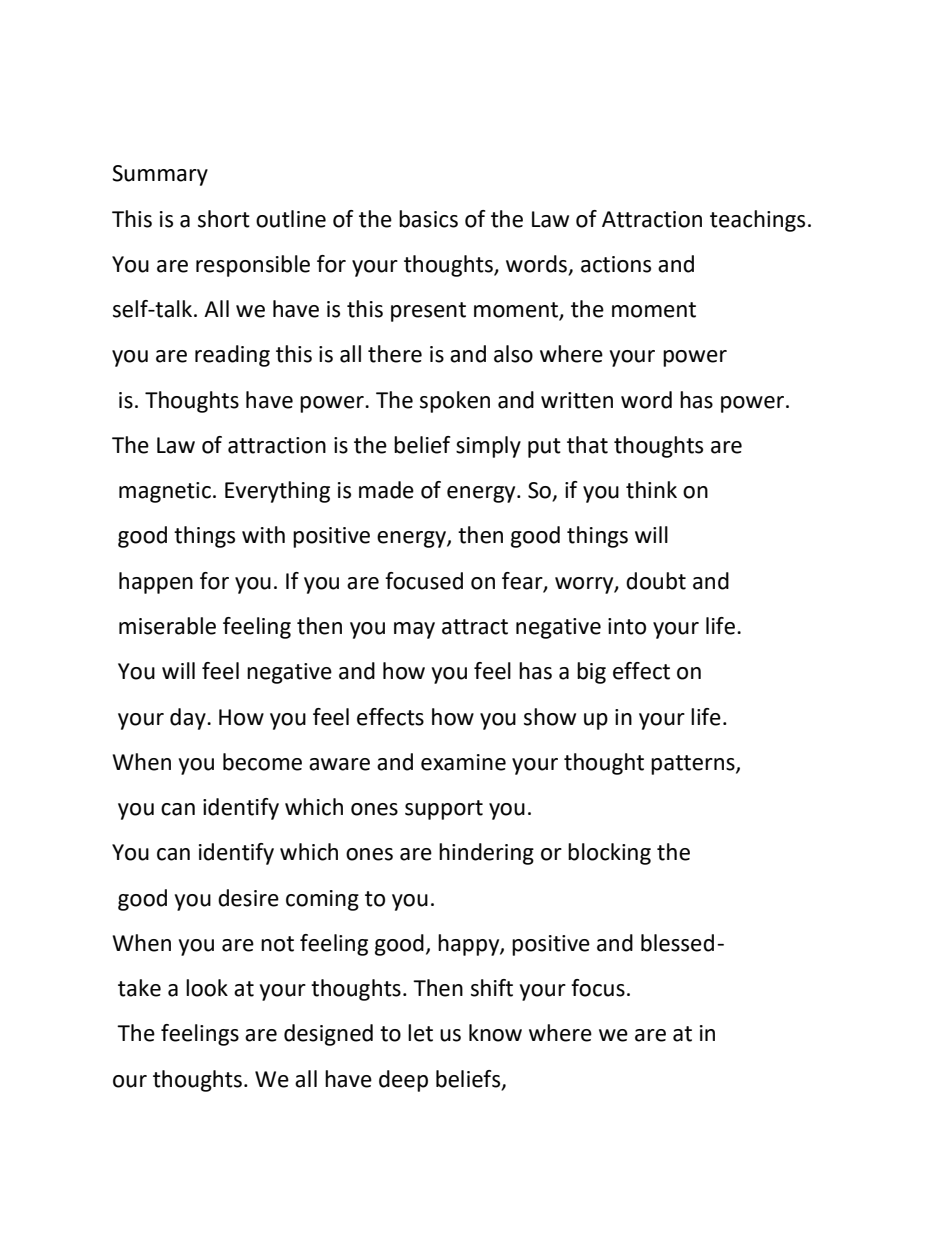  What do you see at coordinates (167, 626) in the screenshot?
I see `miserable` at bounding box center [167, 626].
